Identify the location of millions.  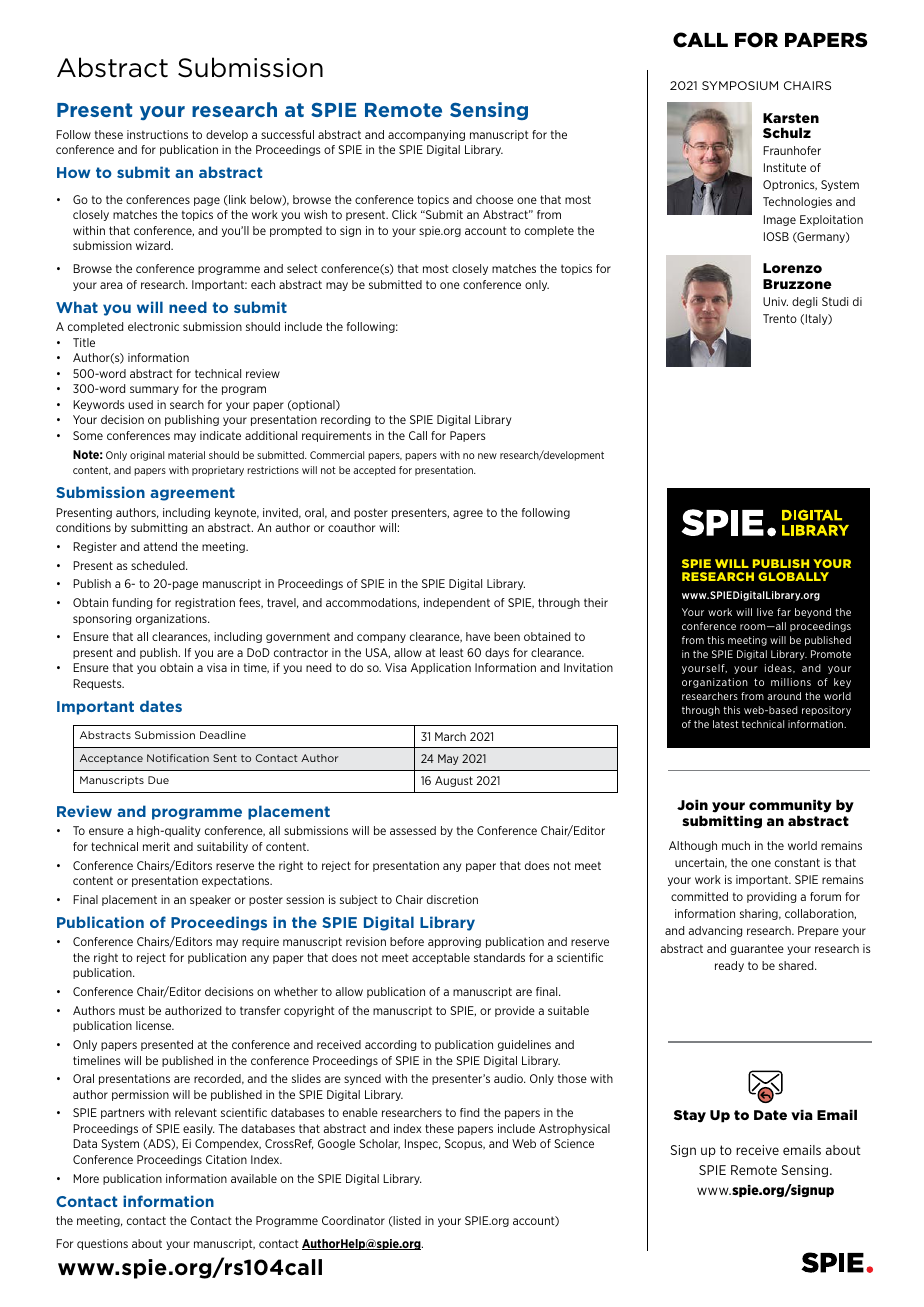
(791, 682).
